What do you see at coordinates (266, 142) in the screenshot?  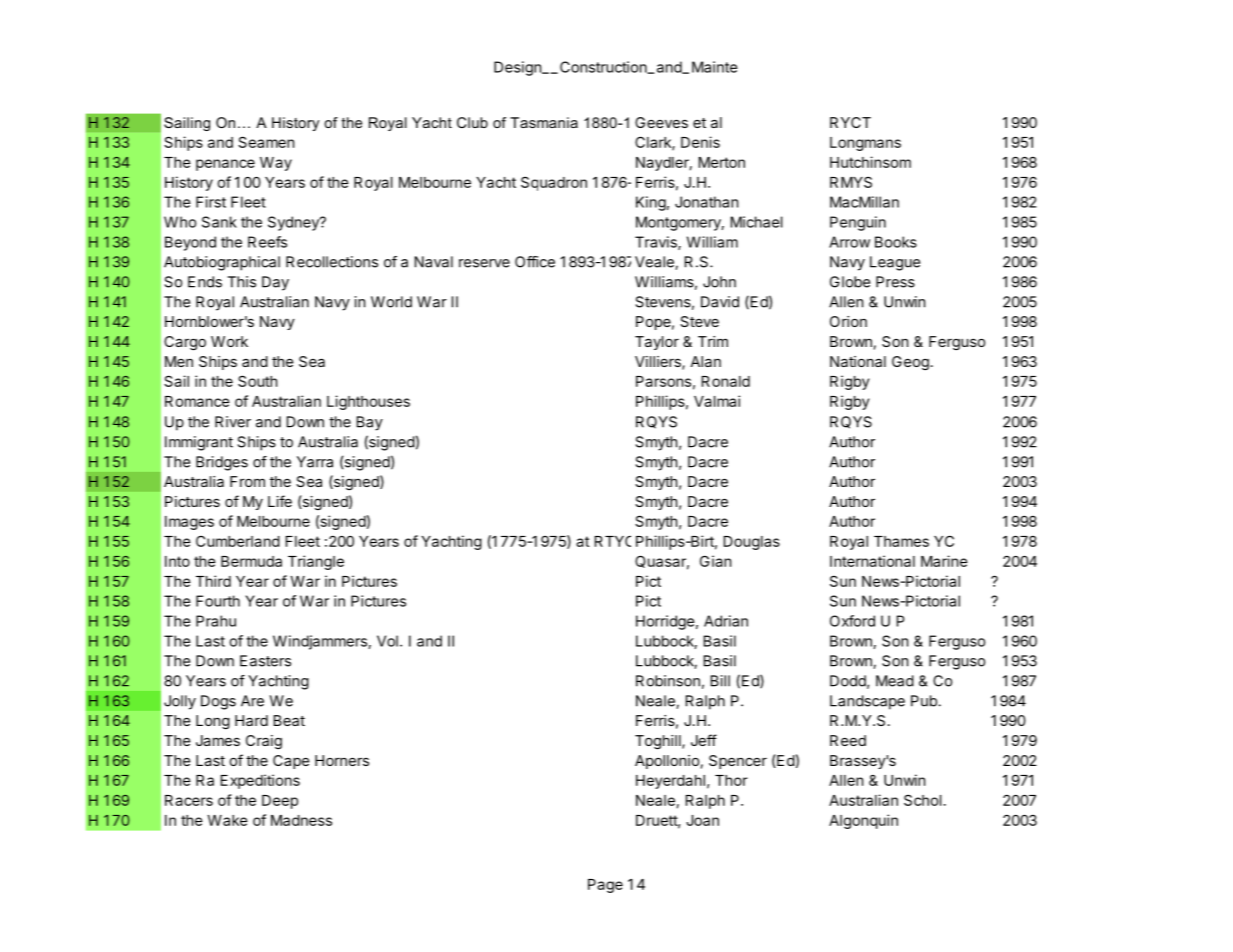 I see `Seamen` at bounding box center [266, 142].
